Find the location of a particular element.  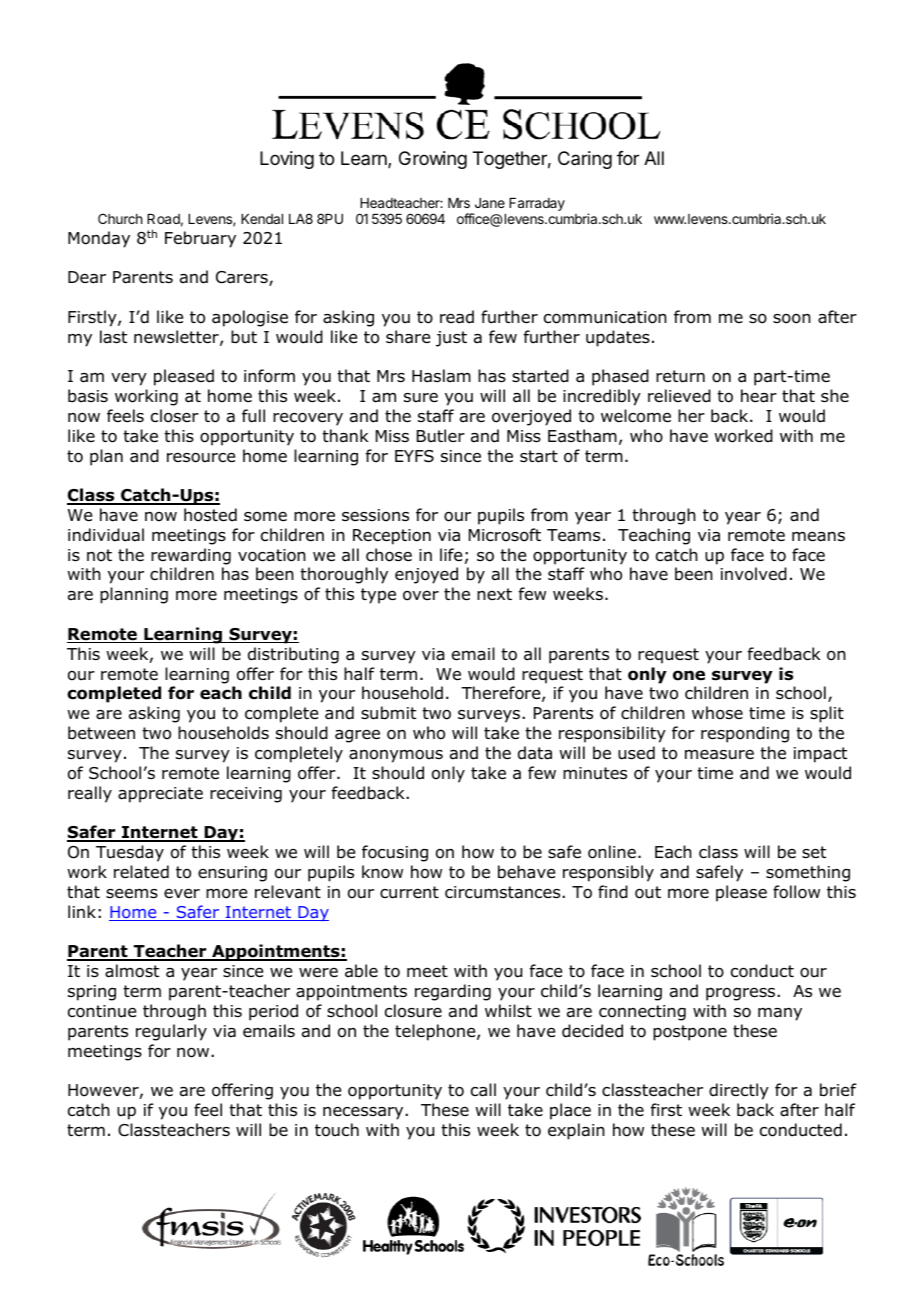

anonymous is located at coordinates (396, 756).
